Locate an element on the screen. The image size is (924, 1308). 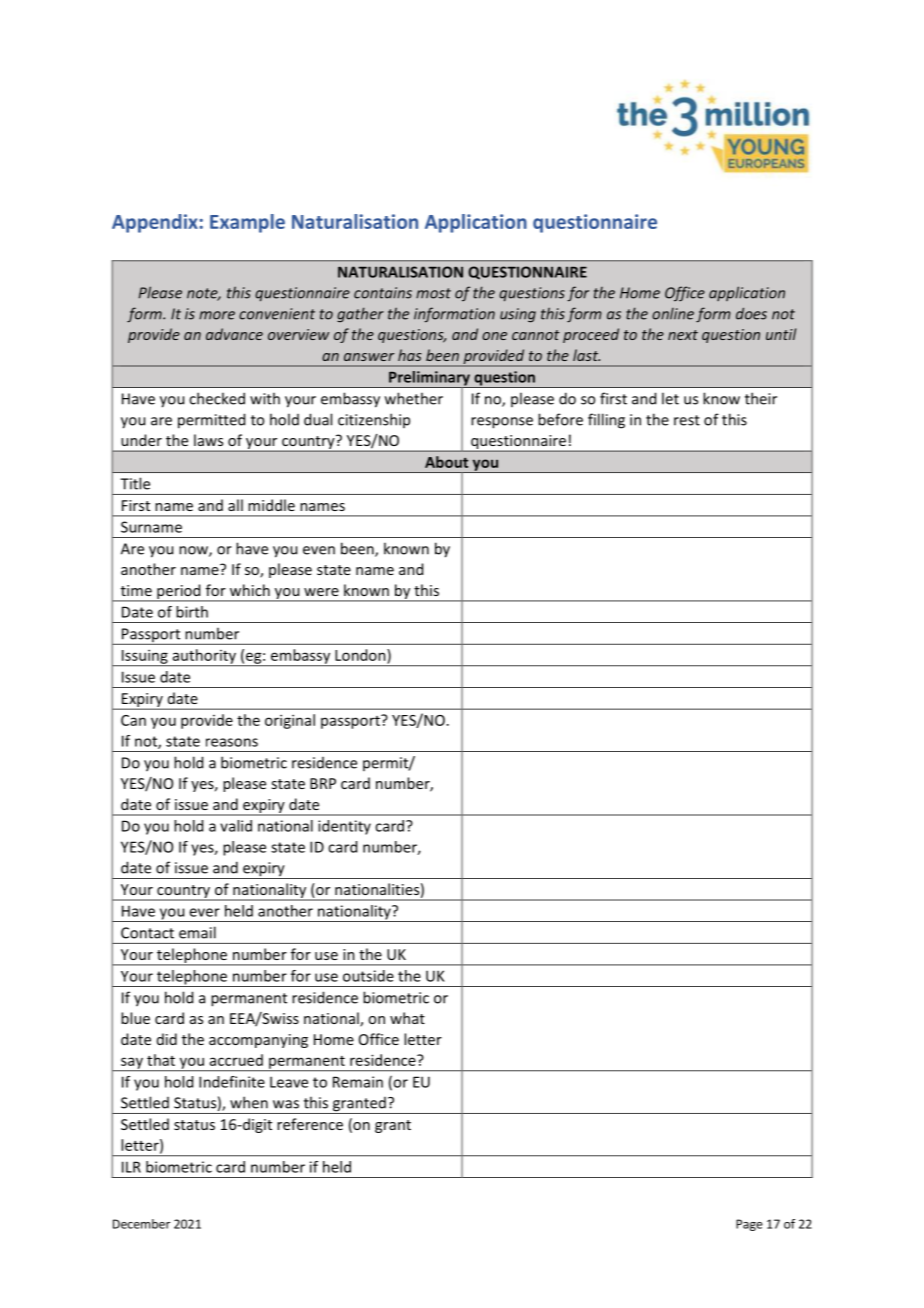
December is located at coordinates (141, 1224).
